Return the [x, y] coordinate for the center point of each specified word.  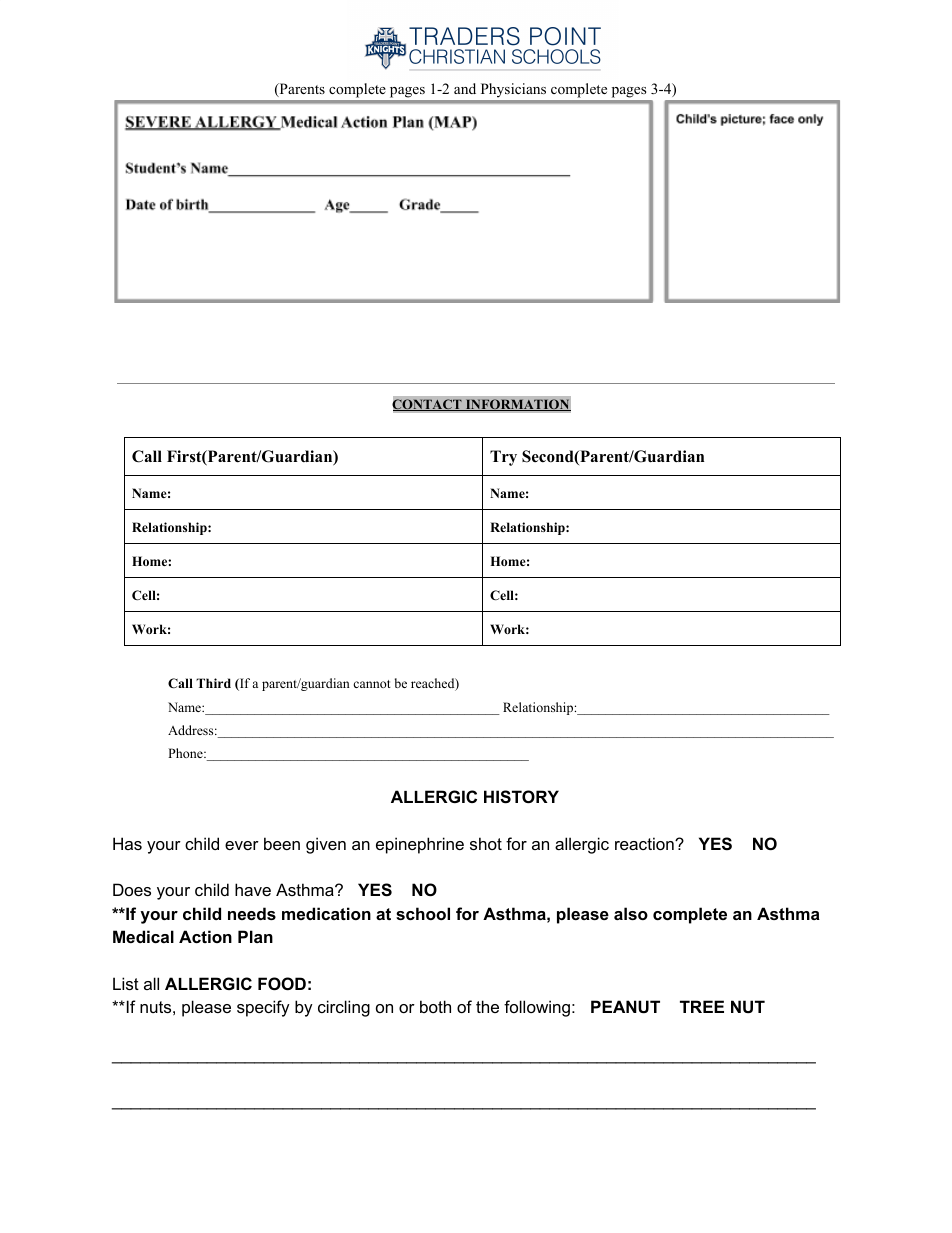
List [126, 983]
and [465, 88]
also [631, 913]
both [435, 1006]
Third [213, 683]
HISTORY [521, 797]
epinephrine [420, 845]
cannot [372, 684]
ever [242, 845]
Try [503, 458]
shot [486, 843]
